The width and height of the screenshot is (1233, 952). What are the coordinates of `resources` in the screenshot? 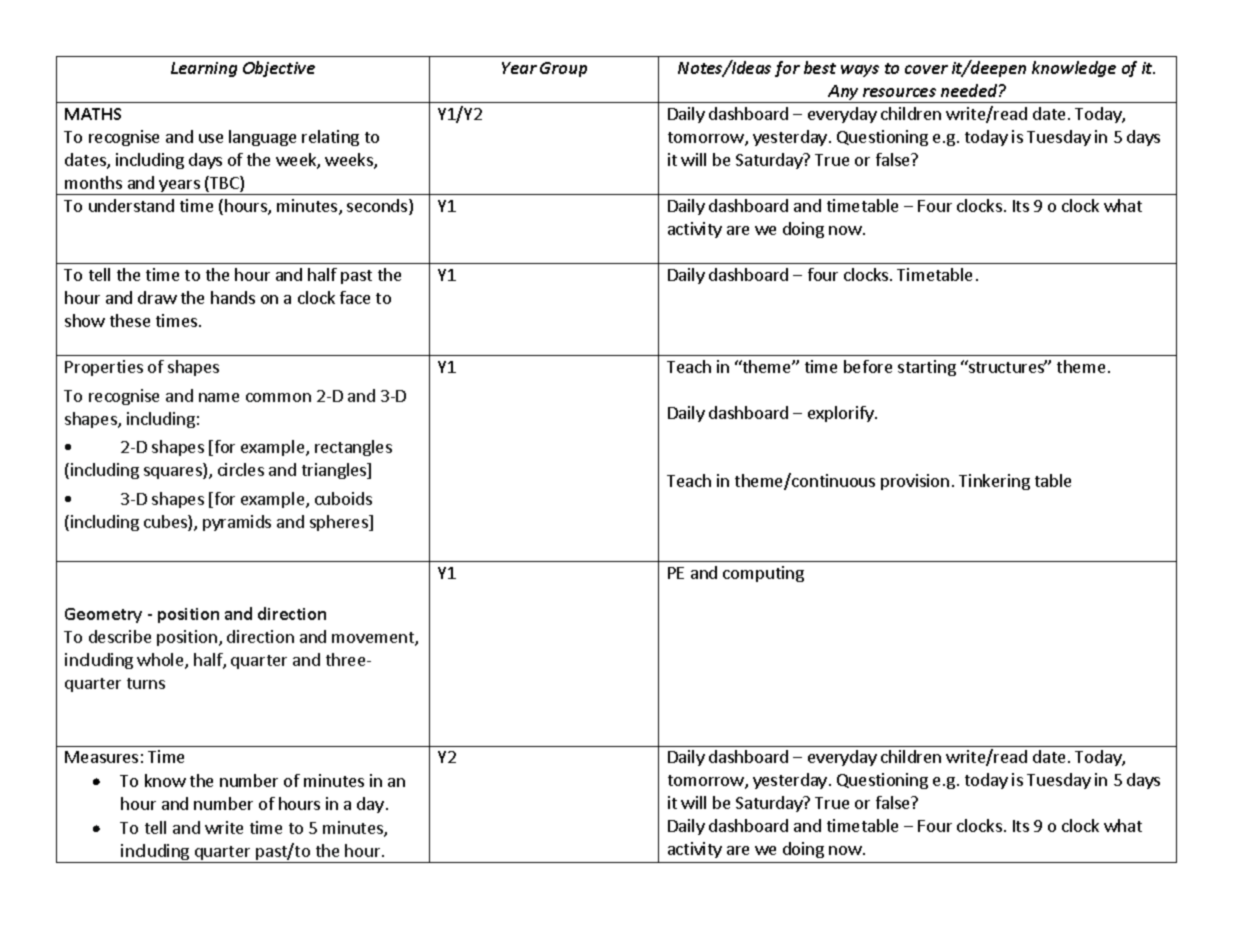 It's located at (899, 92).
